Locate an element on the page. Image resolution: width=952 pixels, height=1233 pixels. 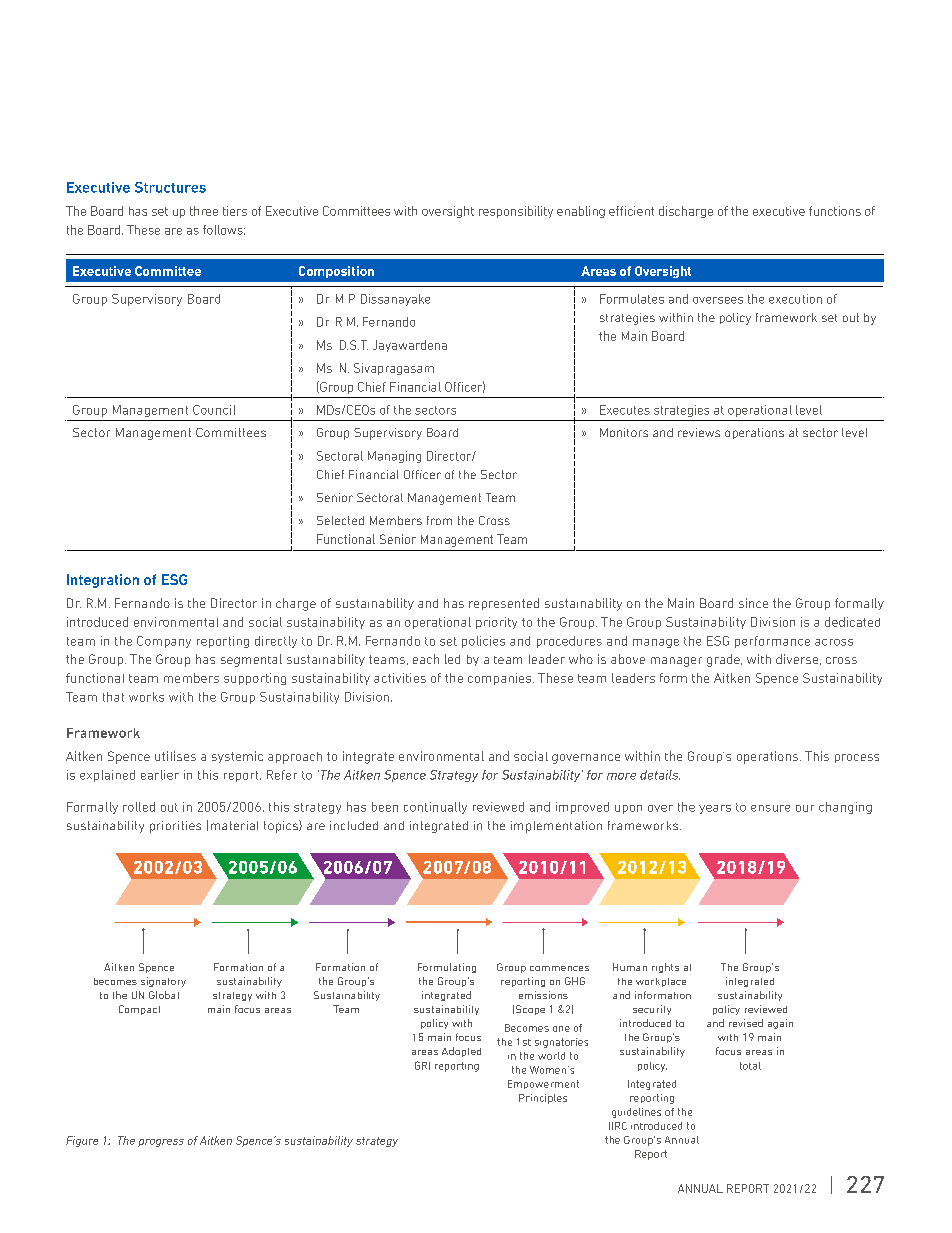
three is located at coordinates (204, 211).
